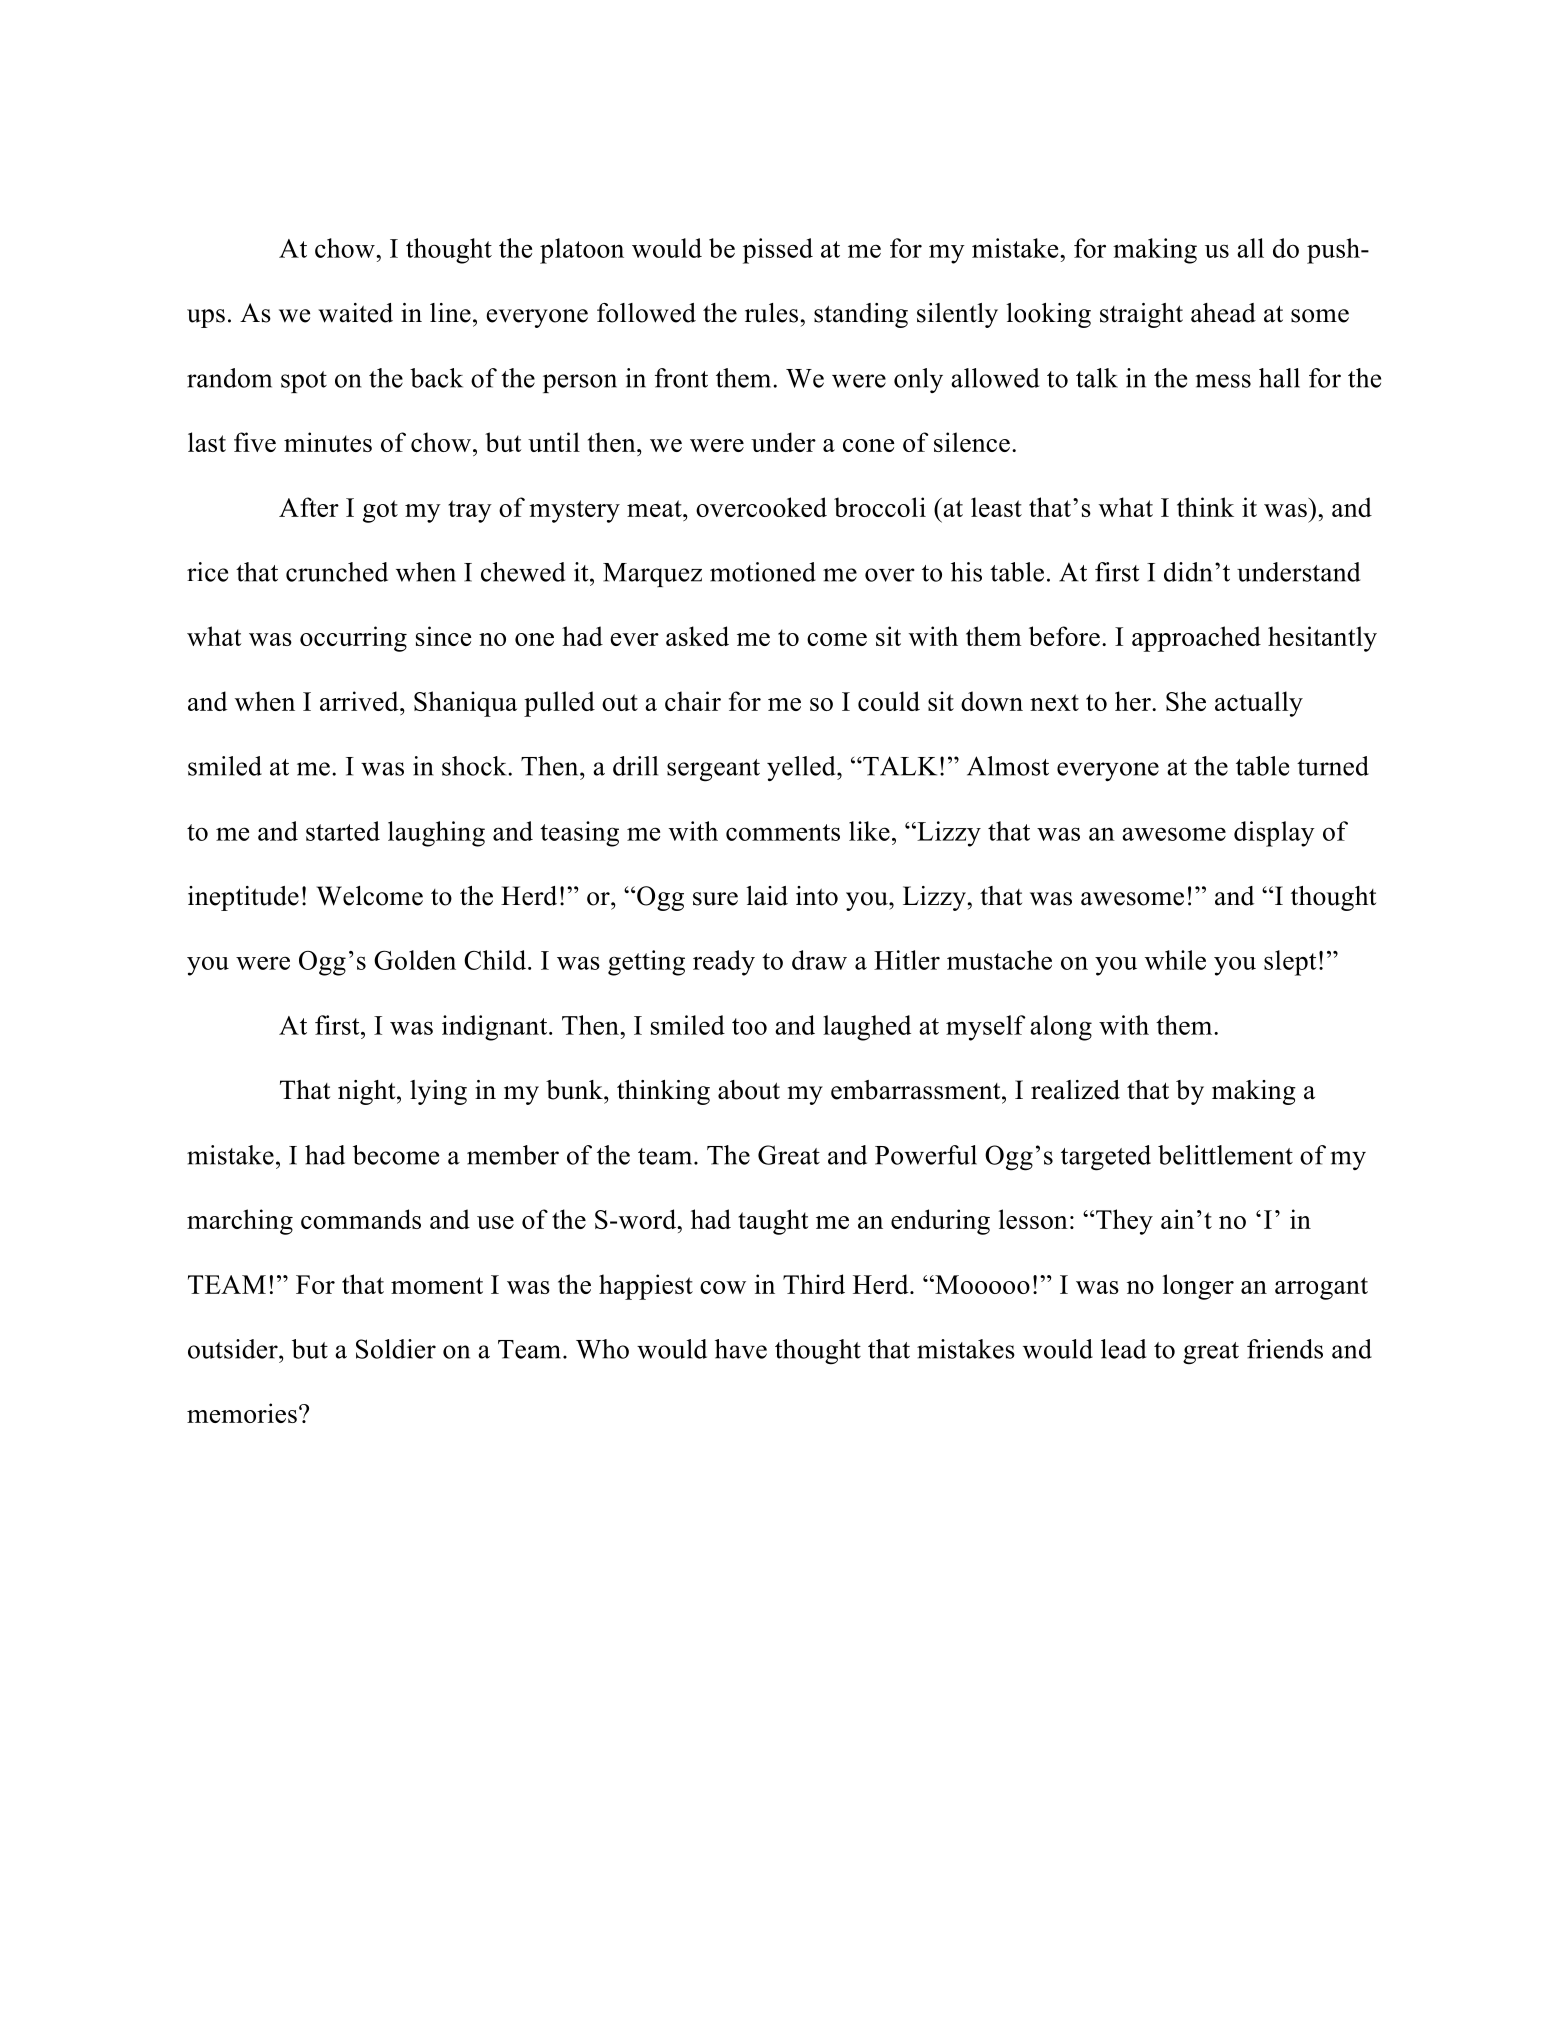  I want to click on asked, so click(697, 636).
